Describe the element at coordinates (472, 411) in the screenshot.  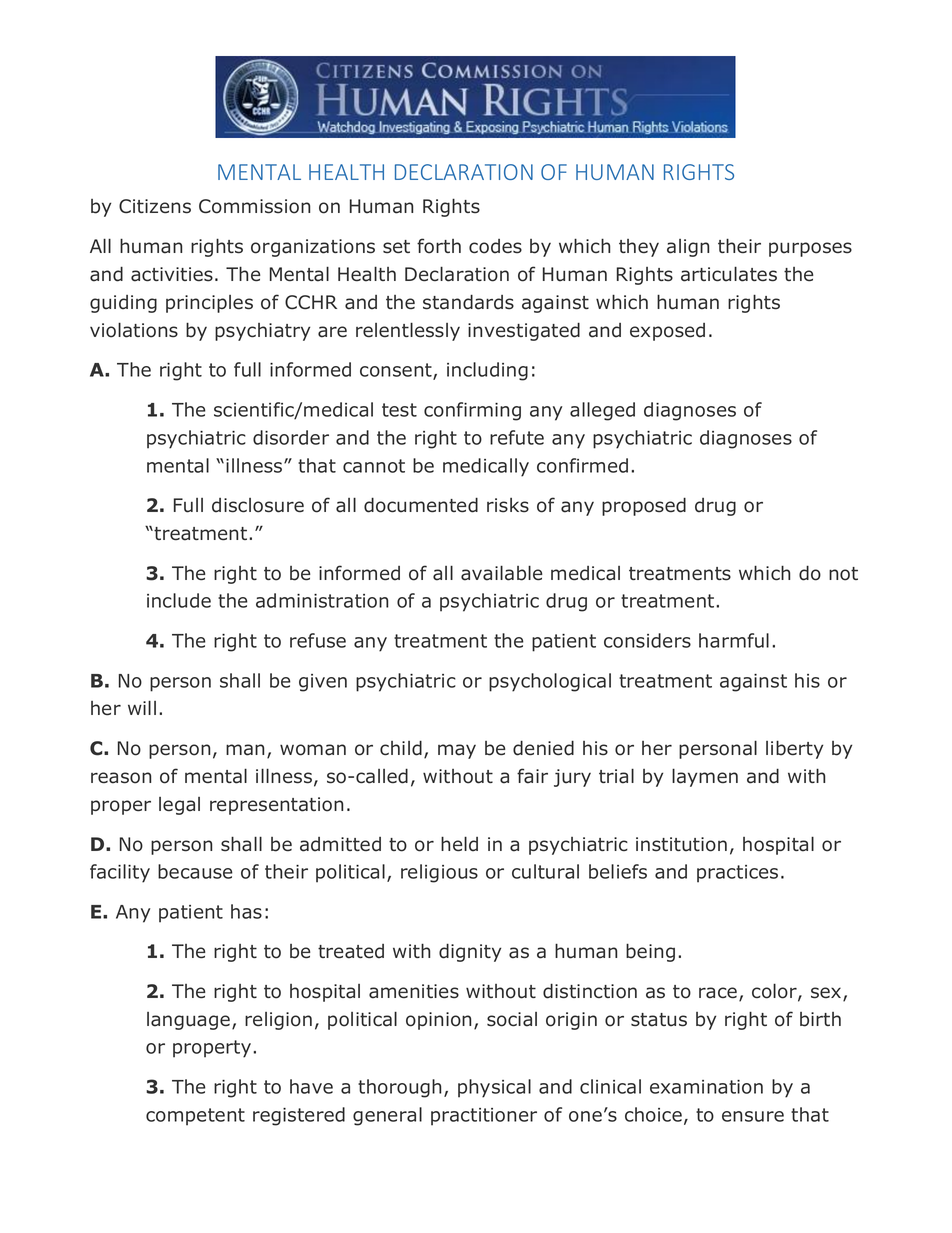
I see `confirming` at that location.
